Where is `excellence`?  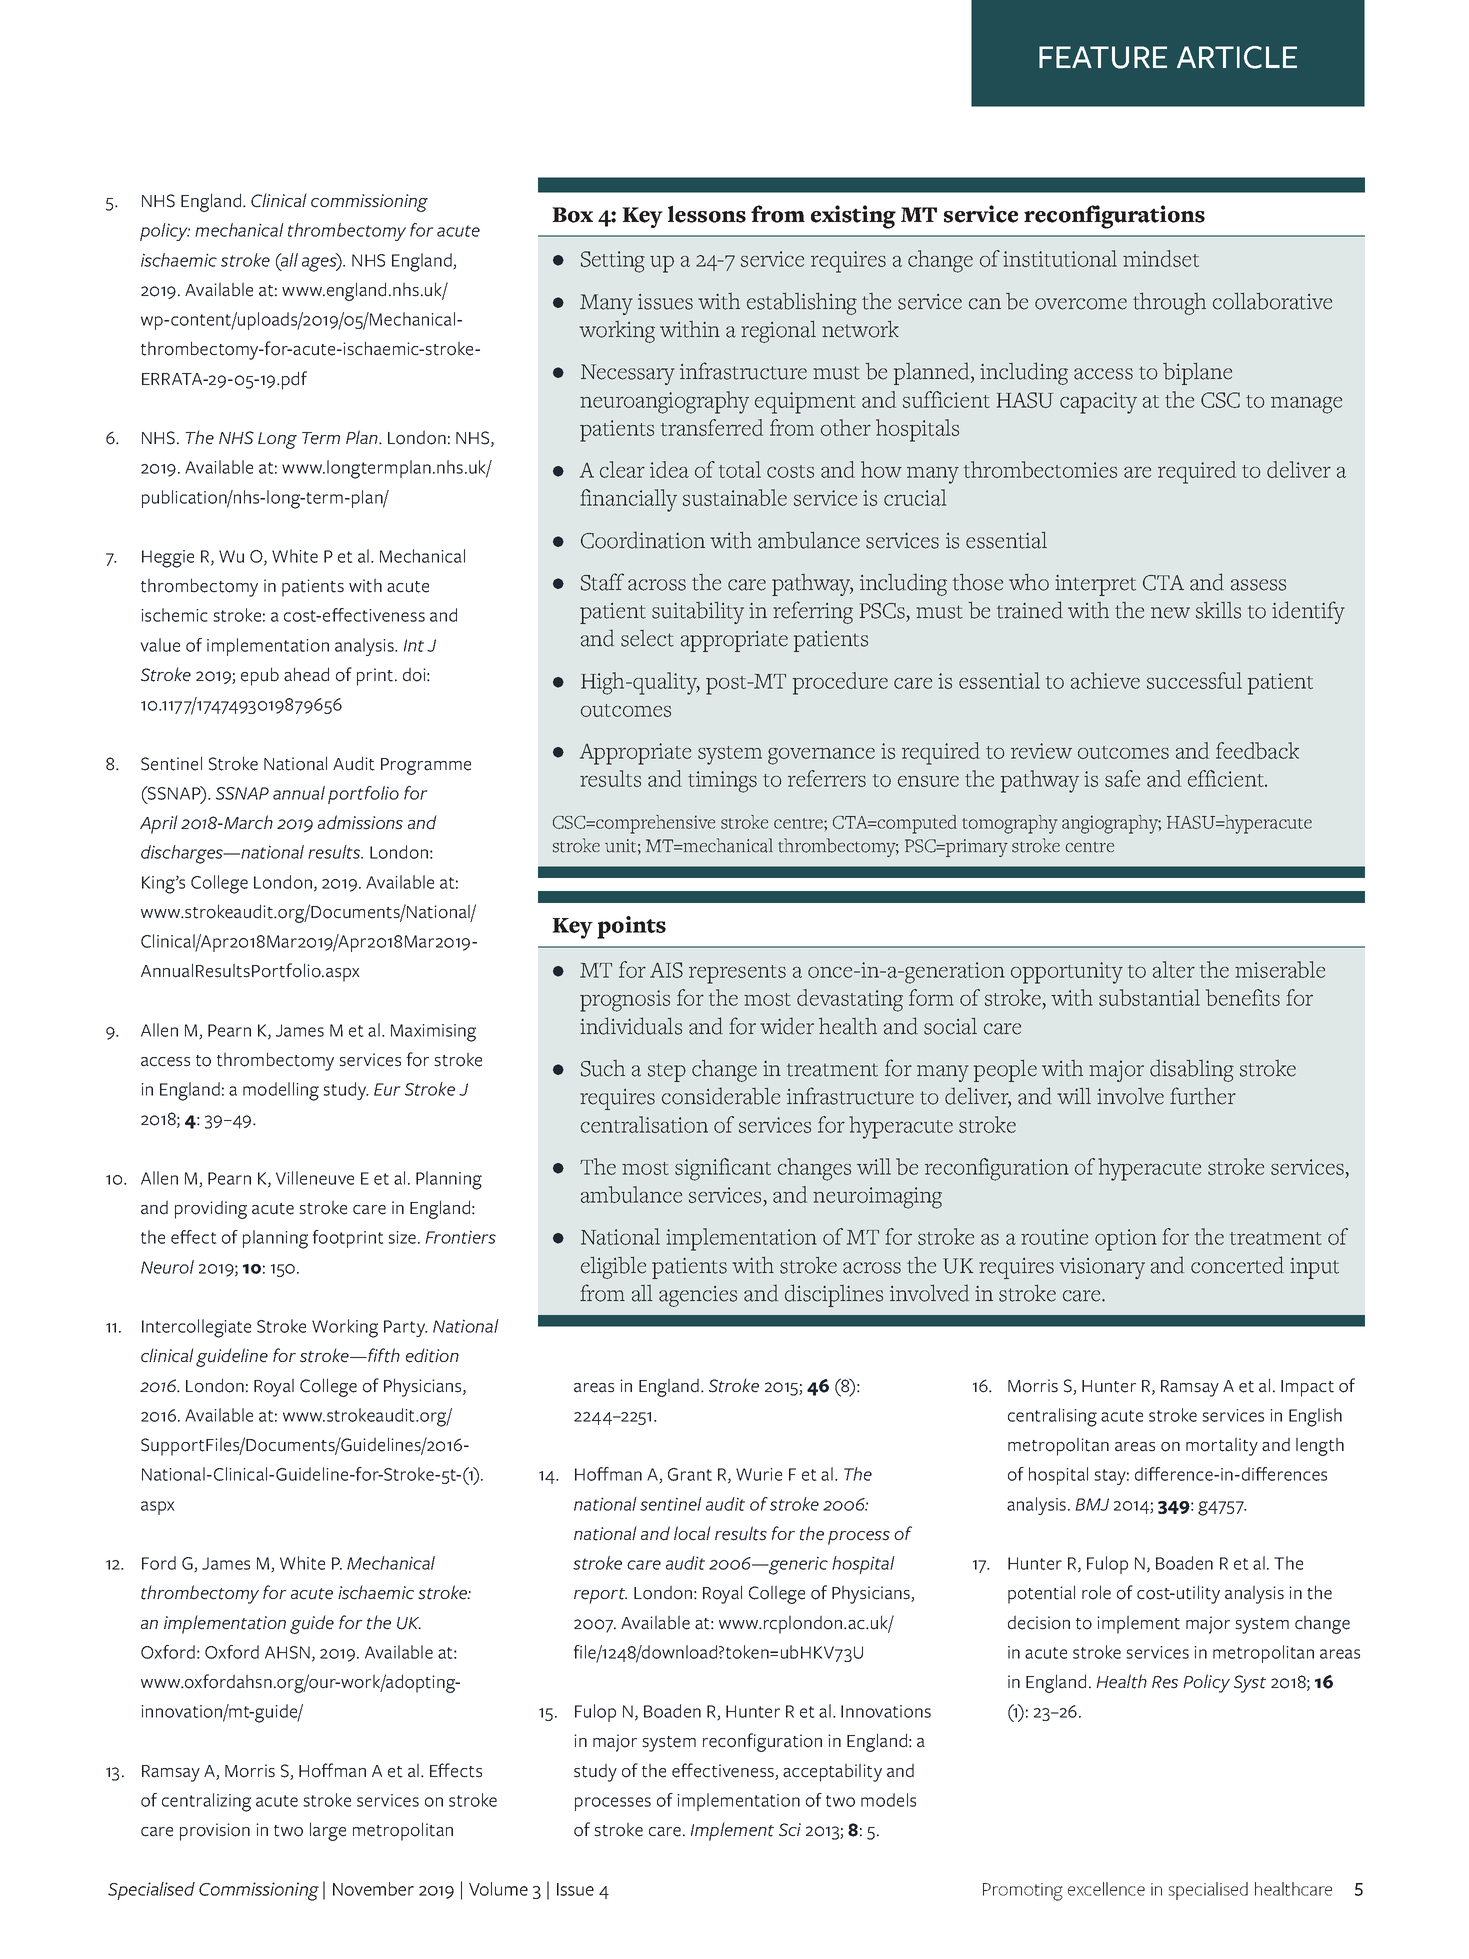
excellence is located at coordinates (1106, 1889).
